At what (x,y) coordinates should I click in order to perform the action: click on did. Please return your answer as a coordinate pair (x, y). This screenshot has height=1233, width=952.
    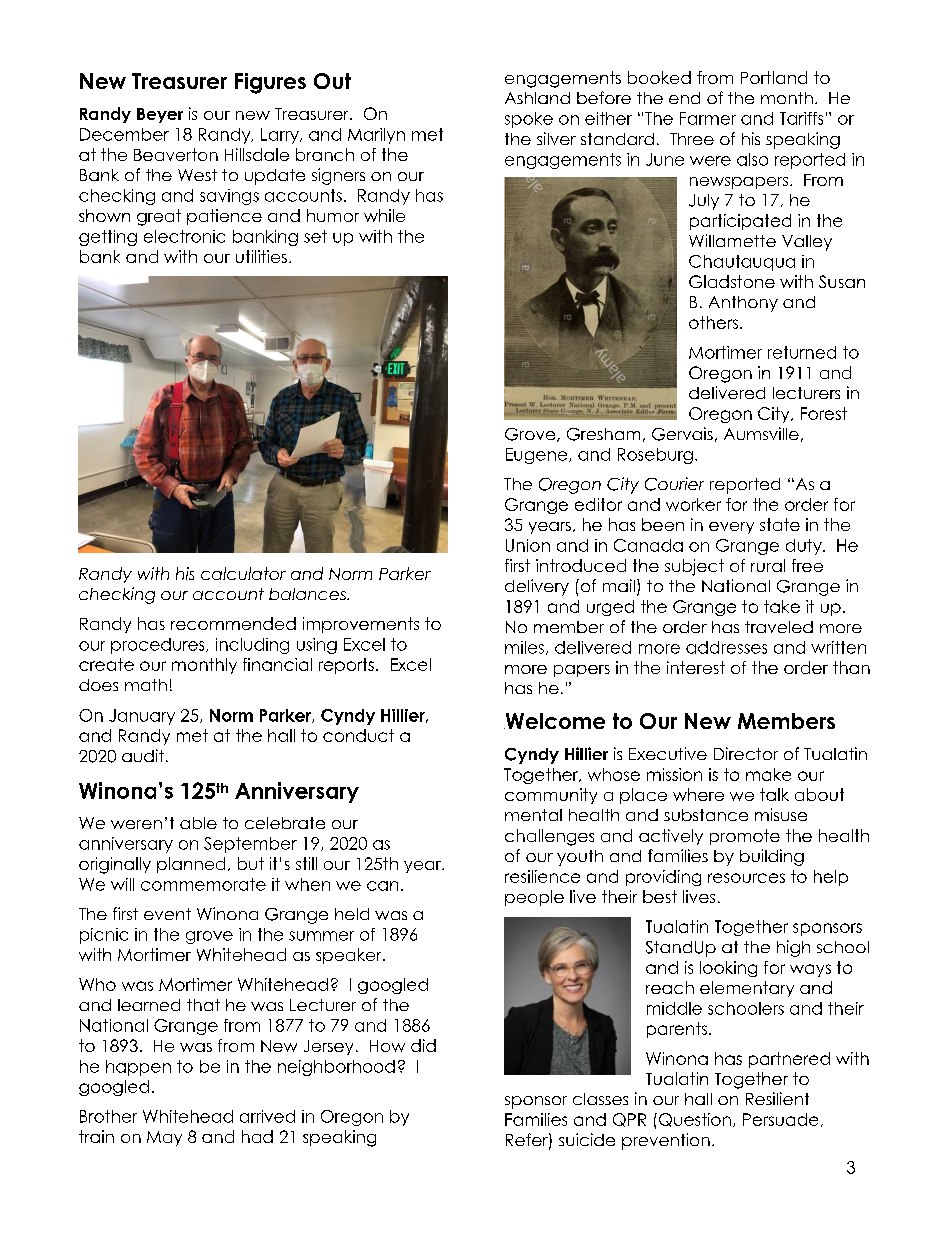
    Looking at the image, I should click on (423, 1045).
